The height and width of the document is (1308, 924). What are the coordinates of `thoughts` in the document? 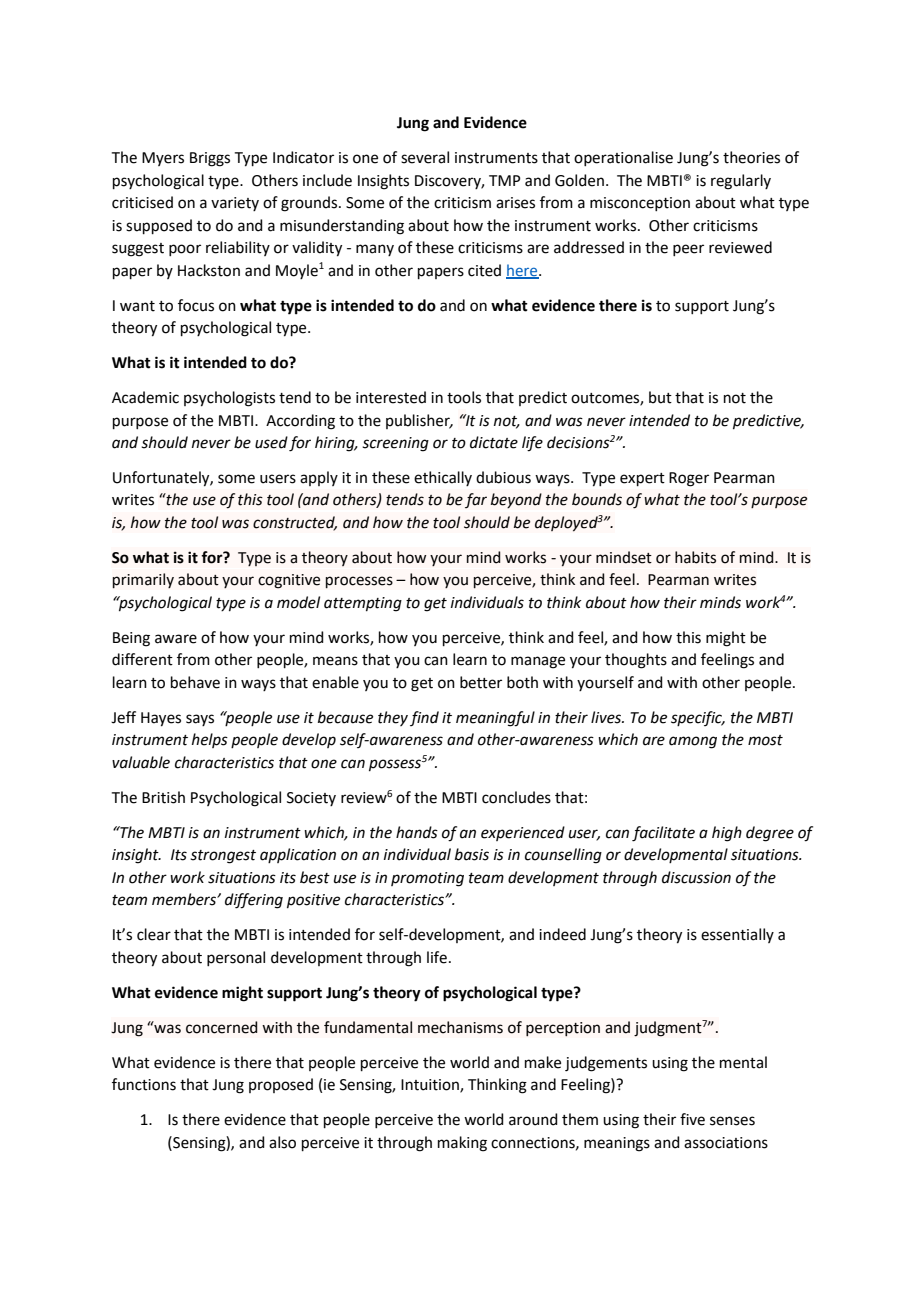 It's located at (636, 661).
